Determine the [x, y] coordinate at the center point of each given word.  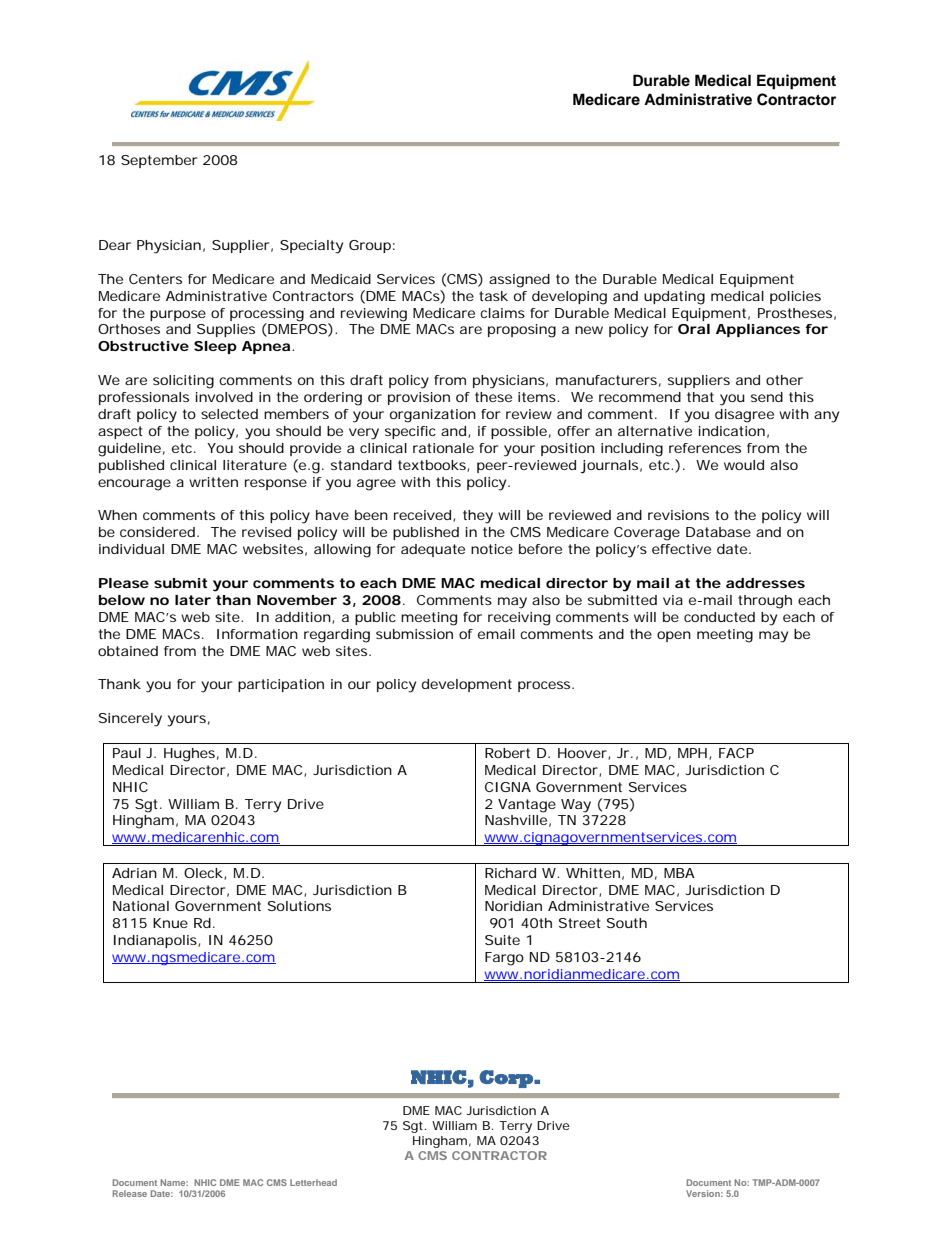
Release [130, 1193]
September [159, 161]
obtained [128, 651]
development [467, 685]
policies [795, 297]
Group [370, 246]
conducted [719, 617]
